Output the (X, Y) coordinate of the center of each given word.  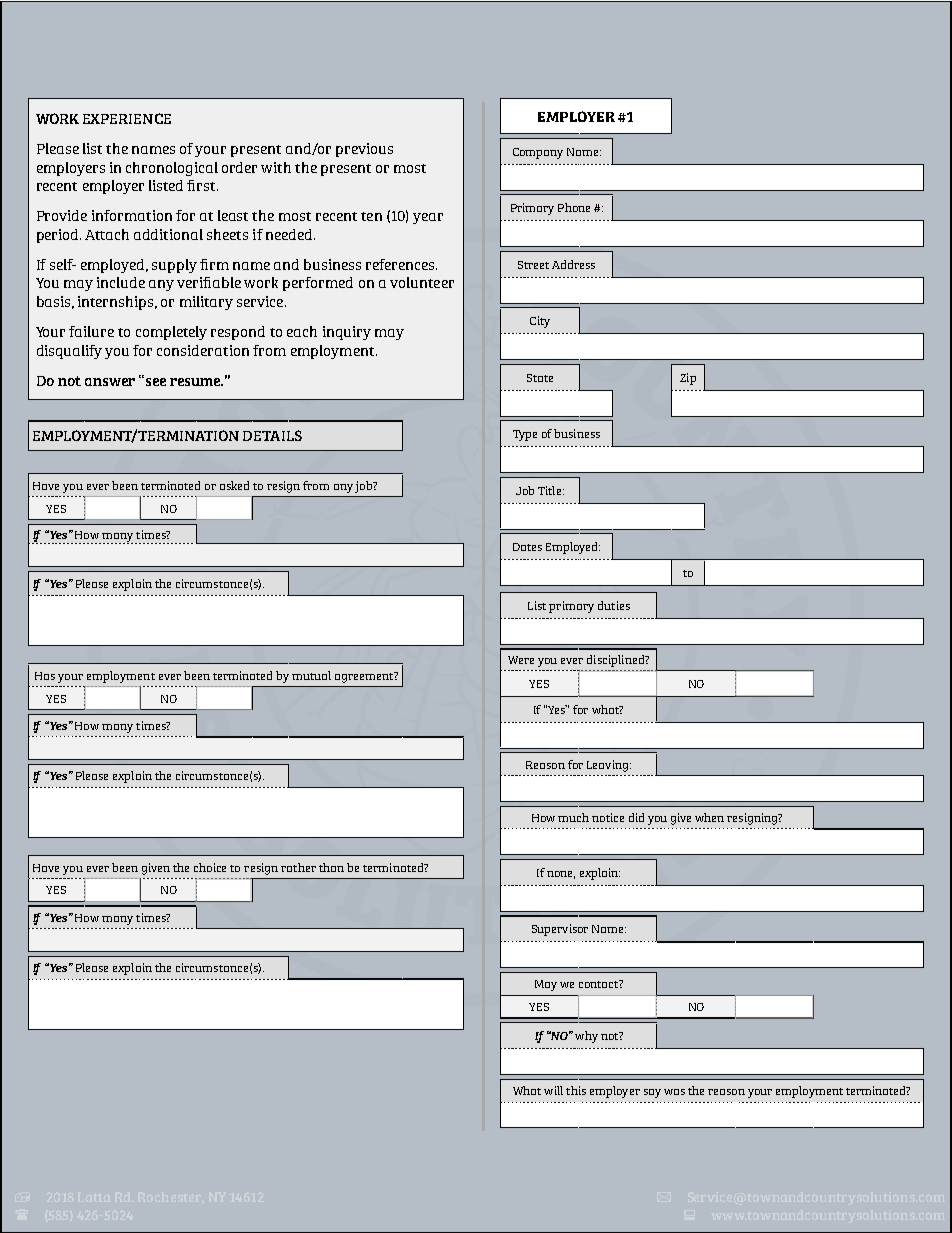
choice (210, 867)
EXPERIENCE (127, 118)
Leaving (609, 766)
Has (45, 676)
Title (549, 490)
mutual (311, 675)
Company (538, 153)
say (652, 1093)
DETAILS (272, 435)
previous (364, 150)
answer (110, 382)
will (553, 1090)
